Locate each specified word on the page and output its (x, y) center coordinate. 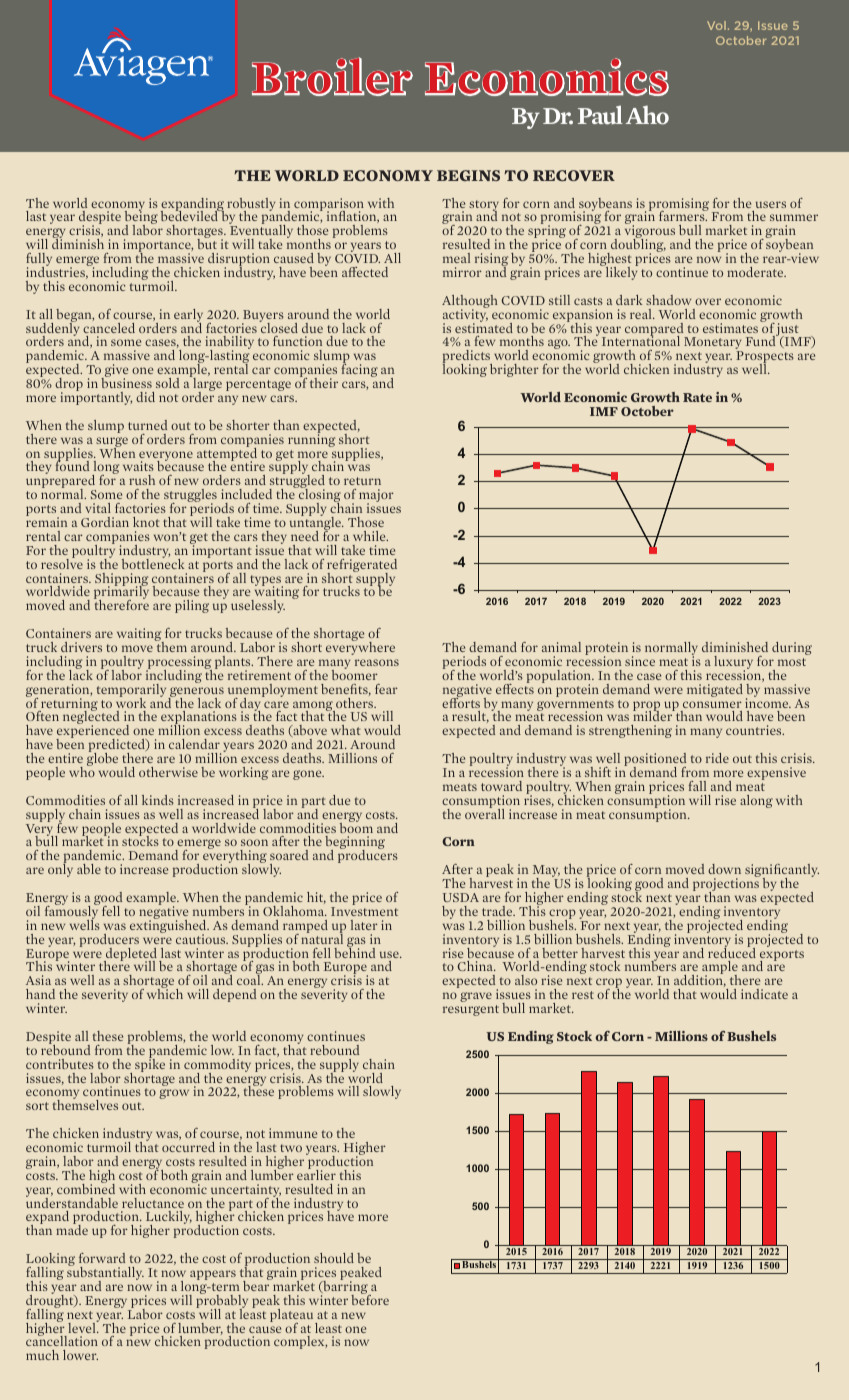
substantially (105, 1274)
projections (726, 885)
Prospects (765, 358)
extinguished (169, 927)
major (376, 497)
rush (142, 480)
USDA (461, 897)
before (370, 1299)
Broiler (332, 76)
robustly (251, 205)
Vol (716, 25)
